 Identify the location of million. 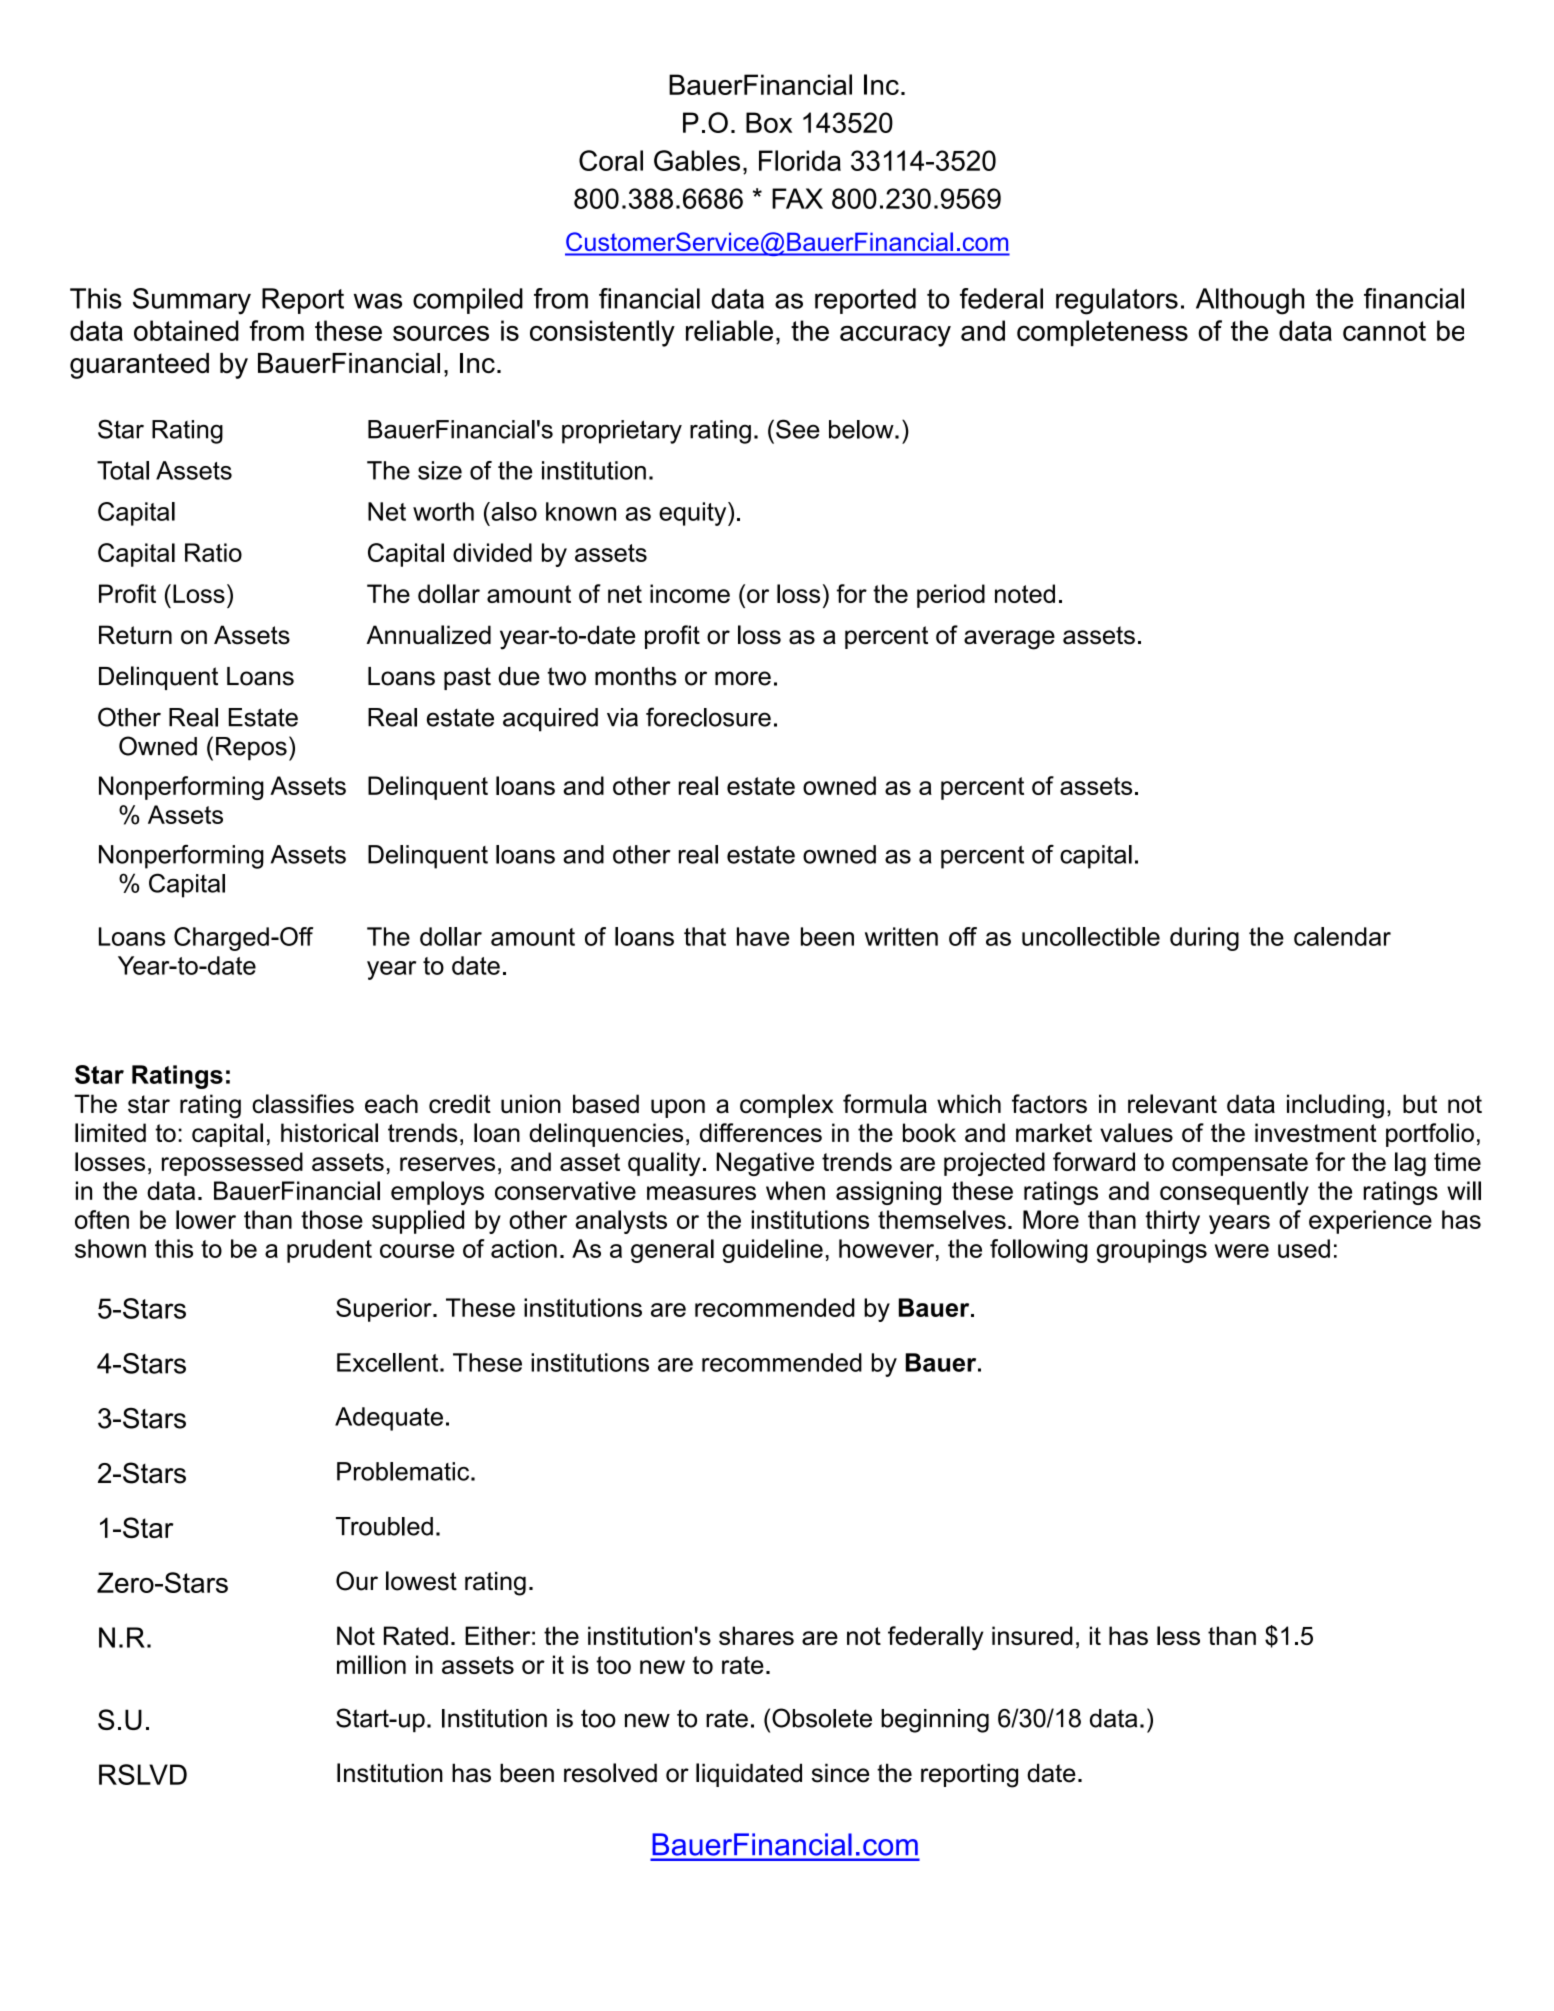
(371, 1664).
